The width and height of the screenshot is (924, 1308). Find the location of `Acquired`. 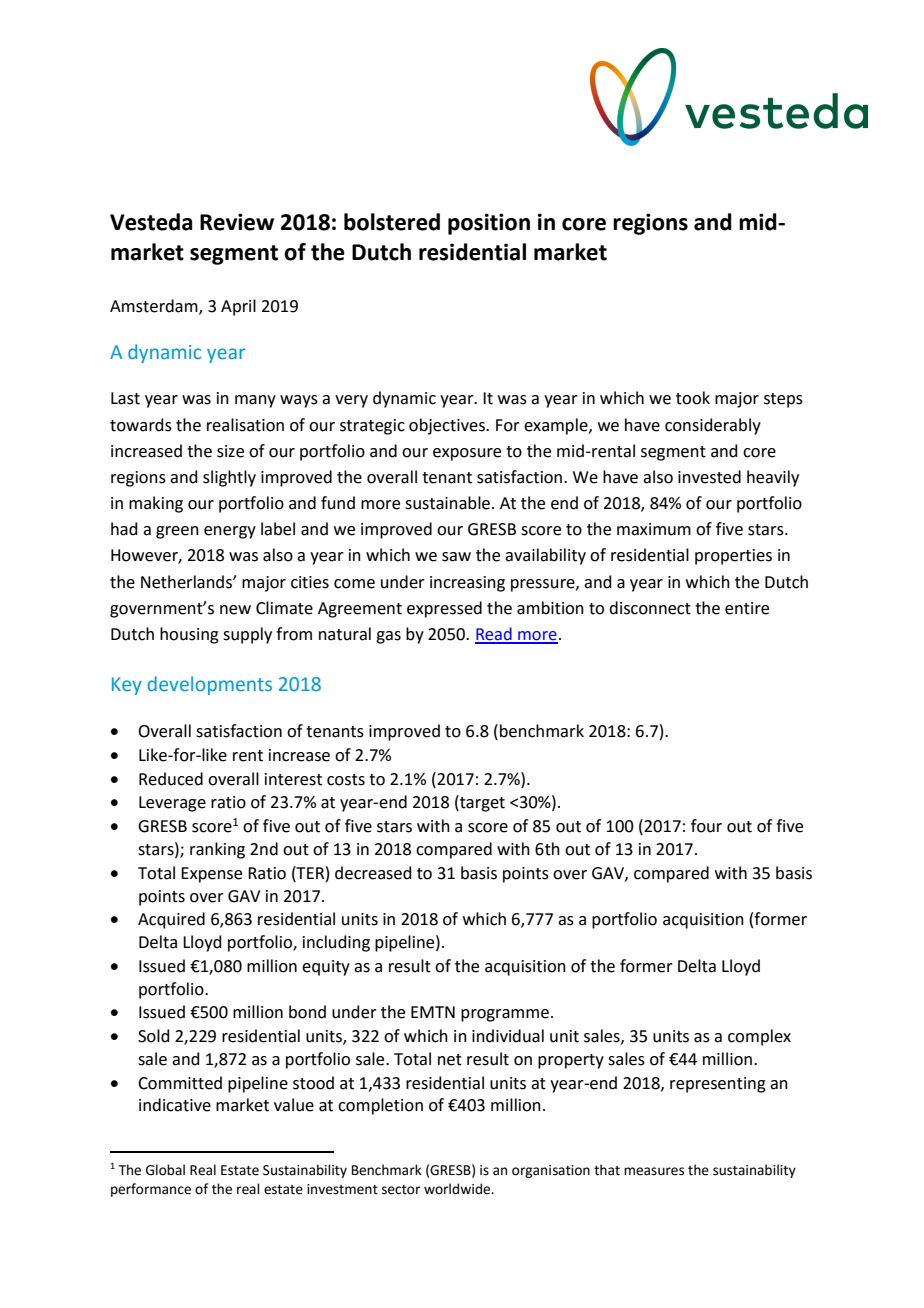

Acquired is located at coordinates (171, 920).
